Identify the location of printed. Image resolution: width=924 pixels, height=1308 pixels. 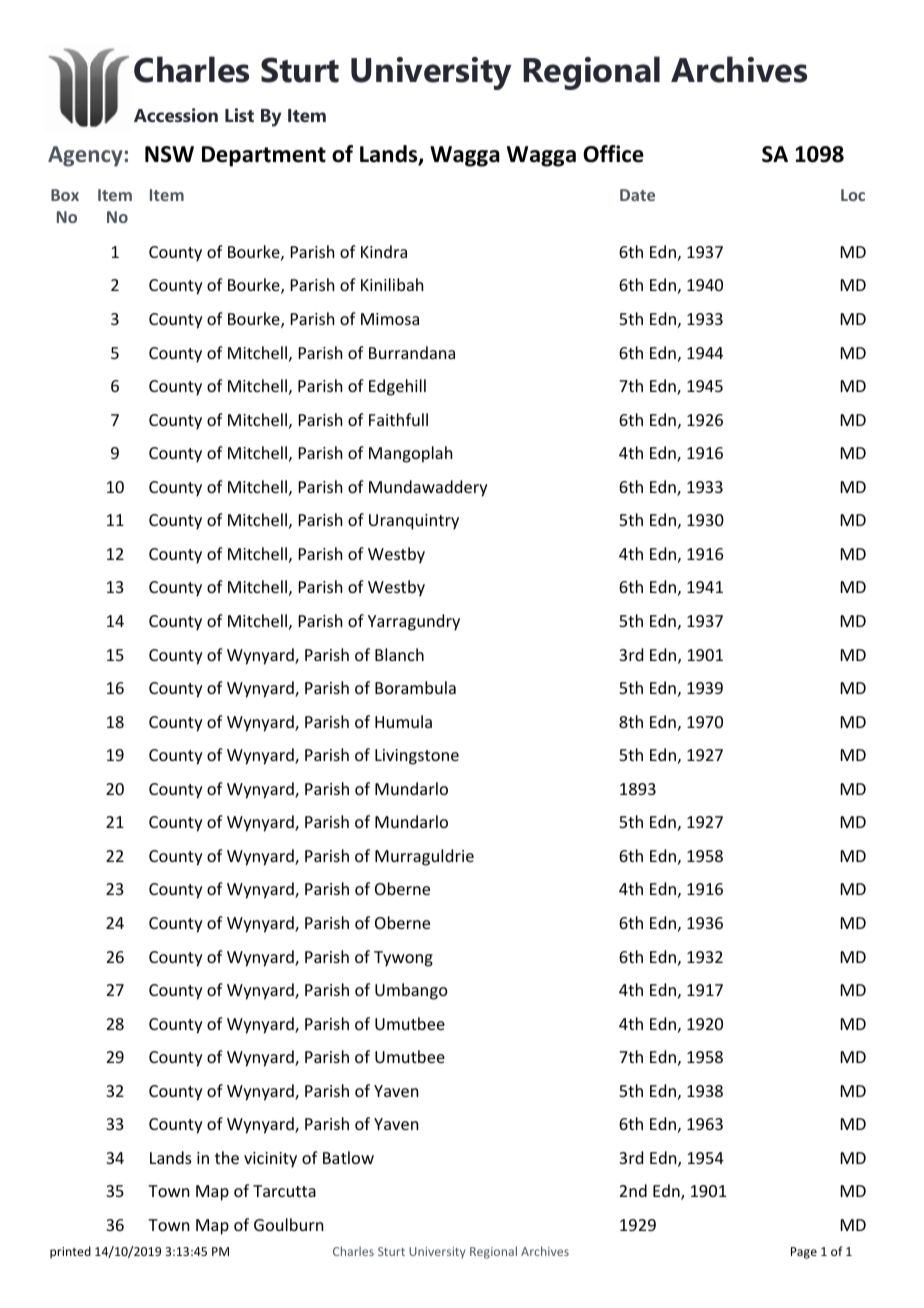
(70, 1252).
